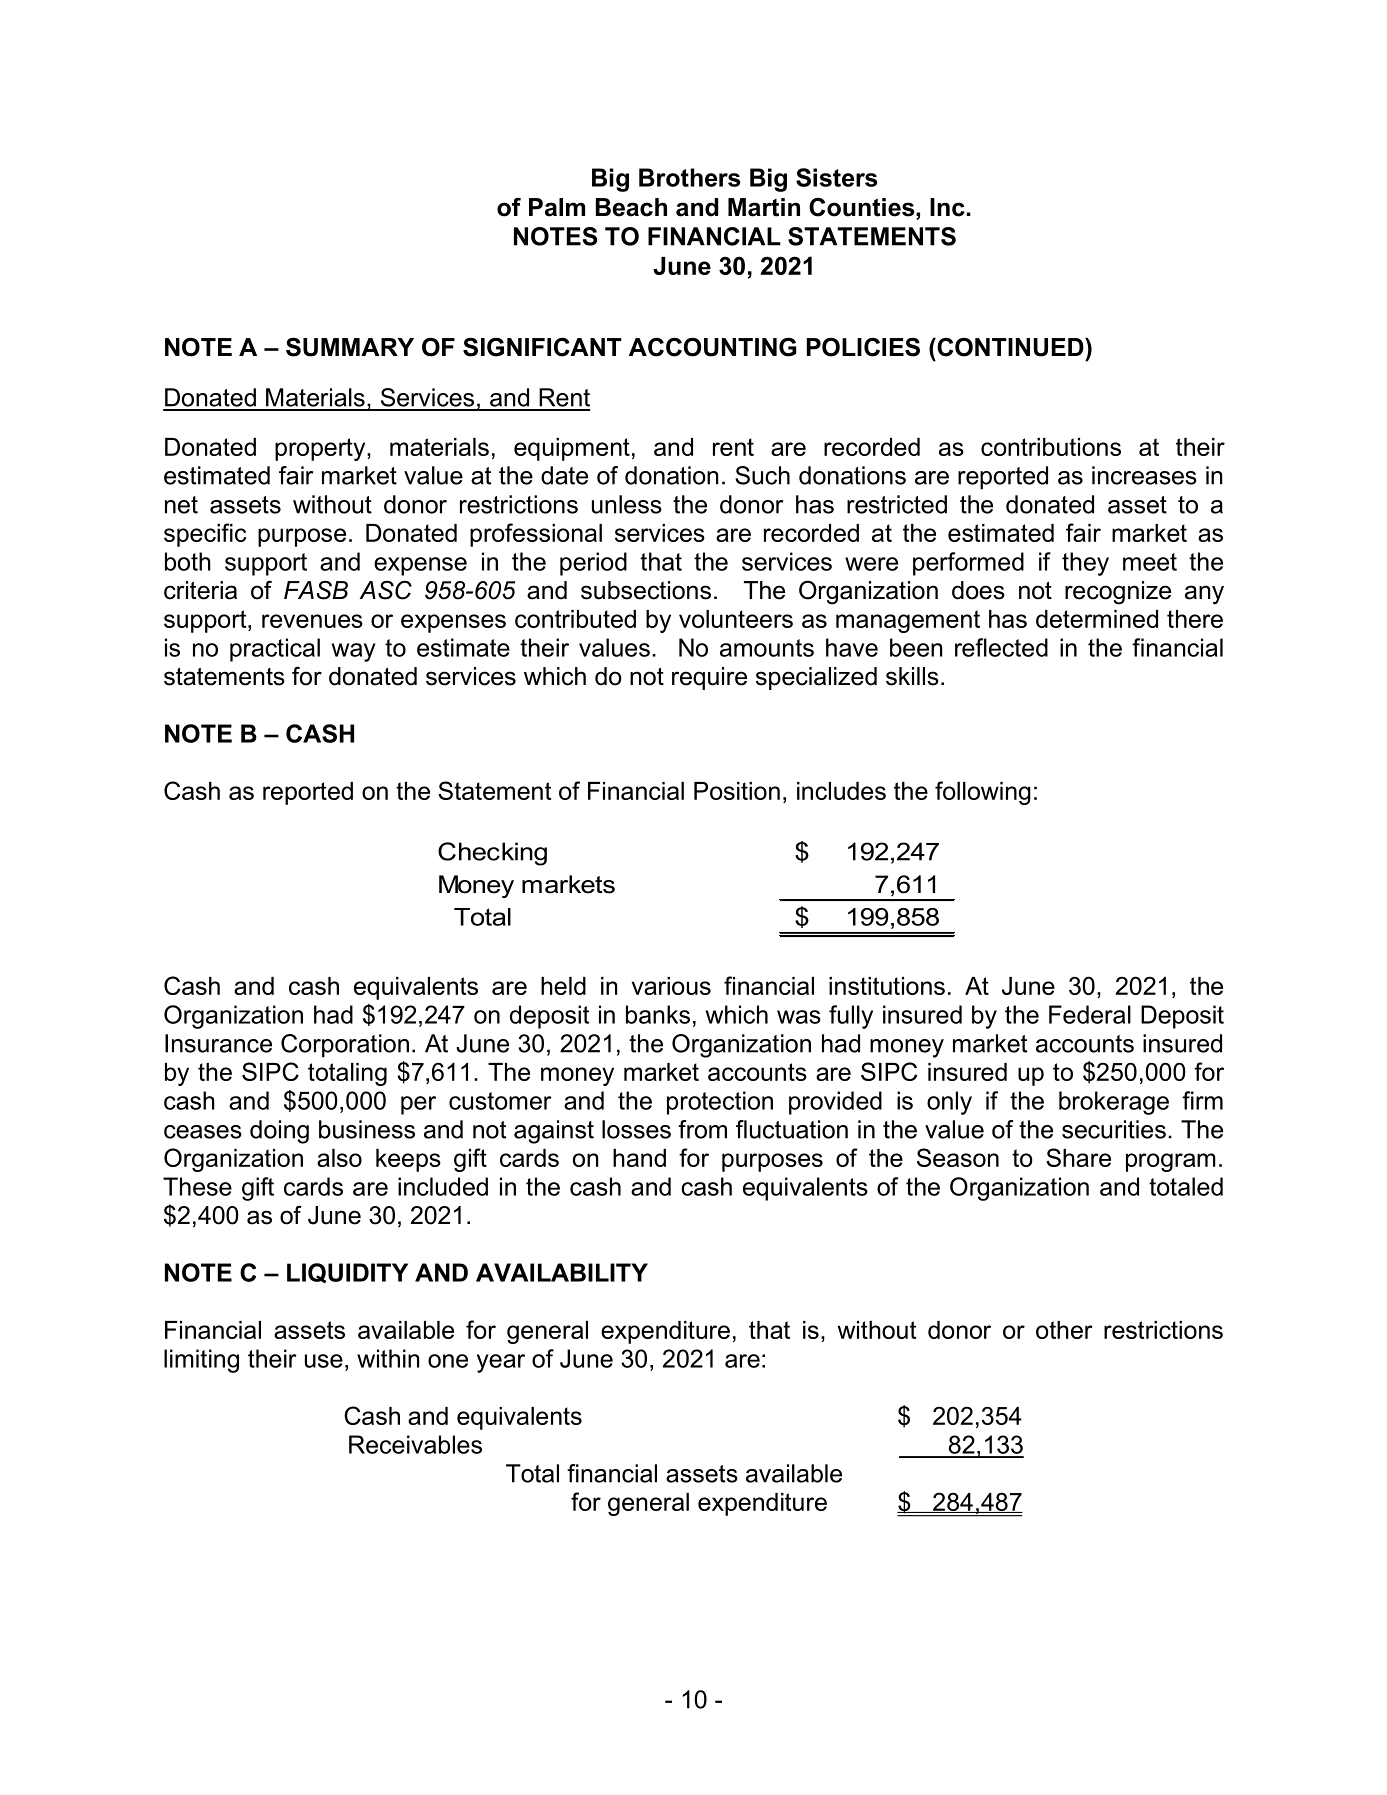 The width and height of the document is (1387, 1795). Describe the element at coordinates (501, 1363) in the document. I see `year` at that location.
